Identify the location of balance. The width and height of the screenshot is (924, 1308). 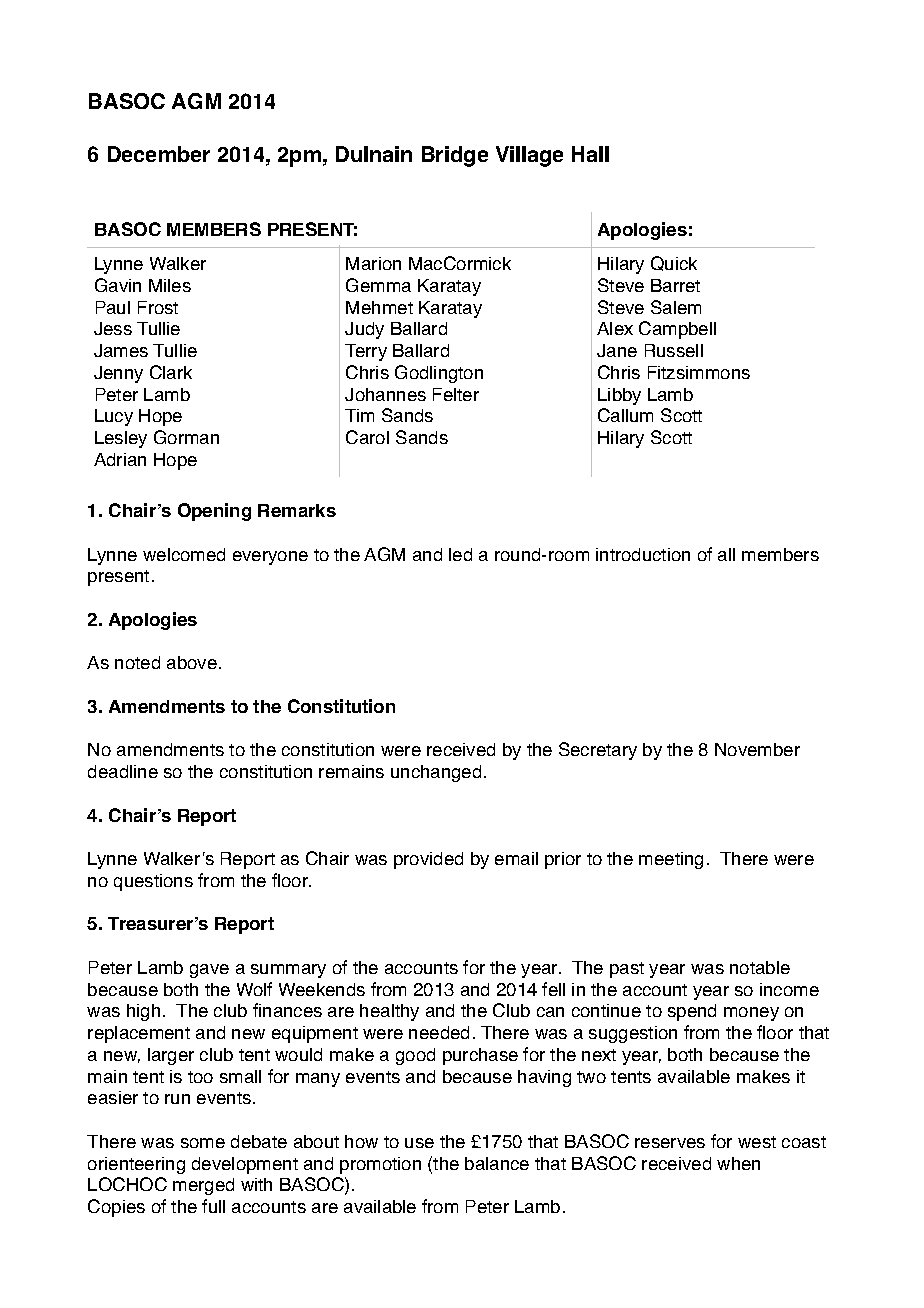
(497, 1163).
